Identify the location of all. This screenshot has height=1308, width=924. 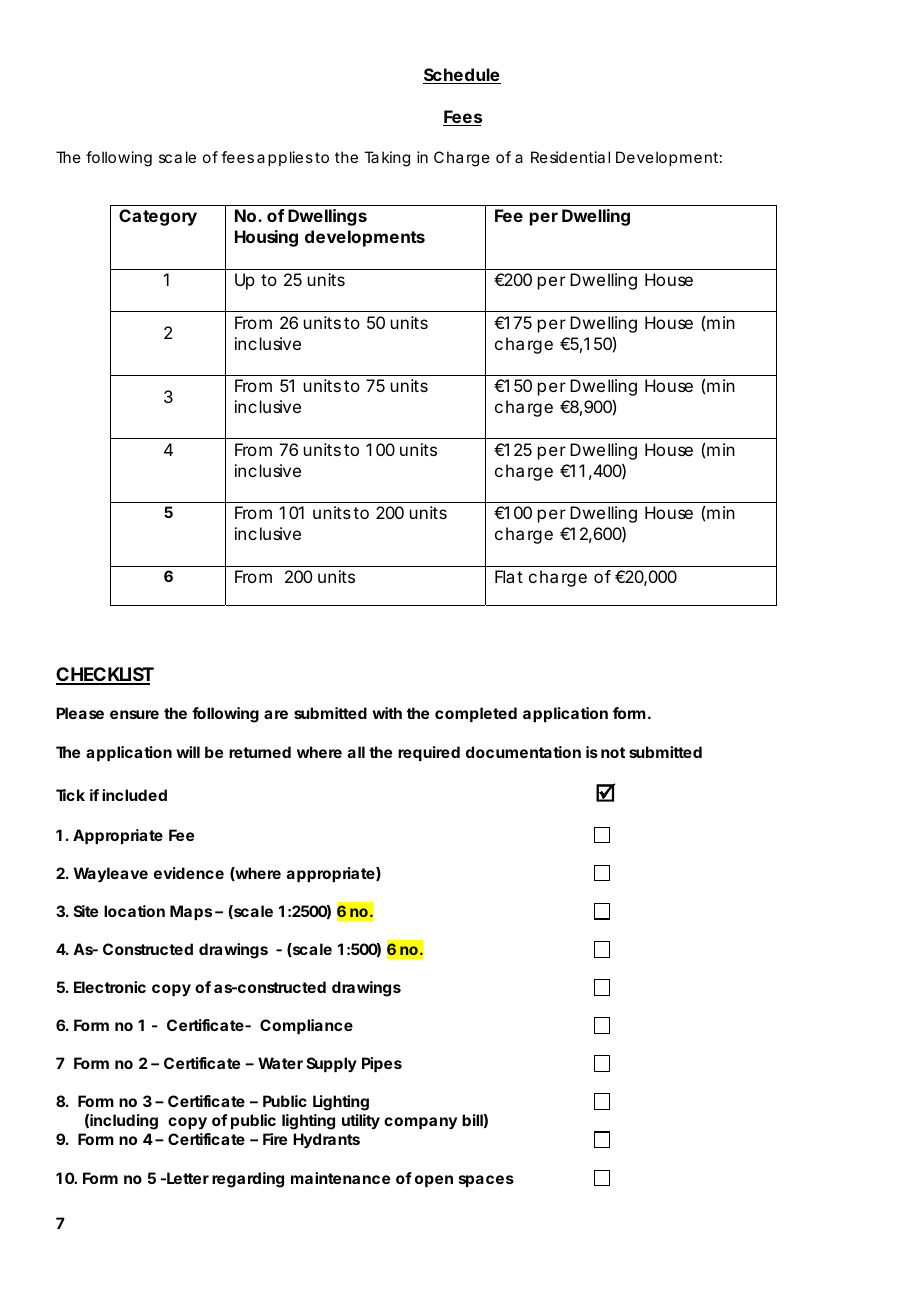
(356, 752).
